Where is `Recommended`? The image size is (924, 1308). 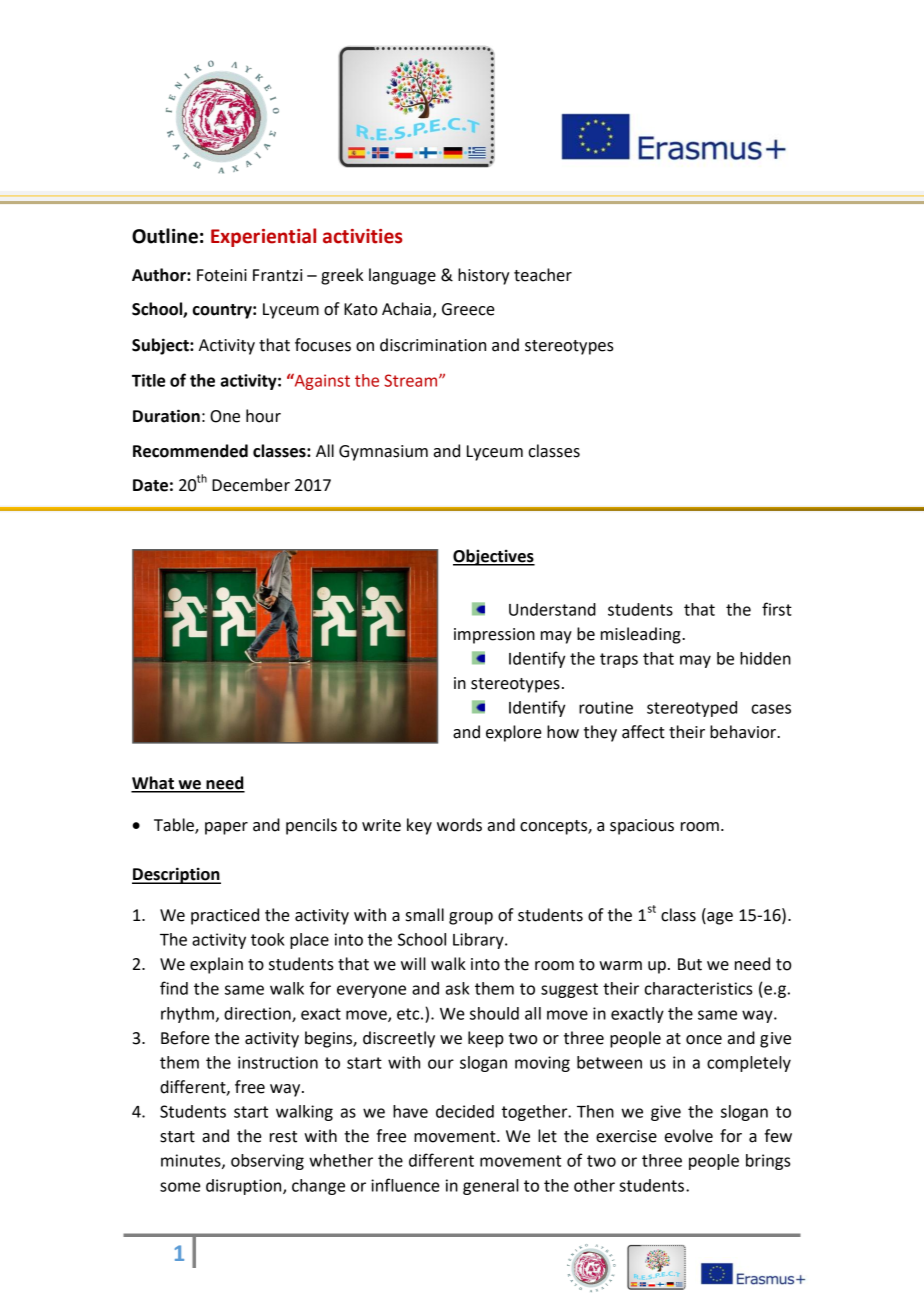 Recommended is located at coordinates (190, 451).
